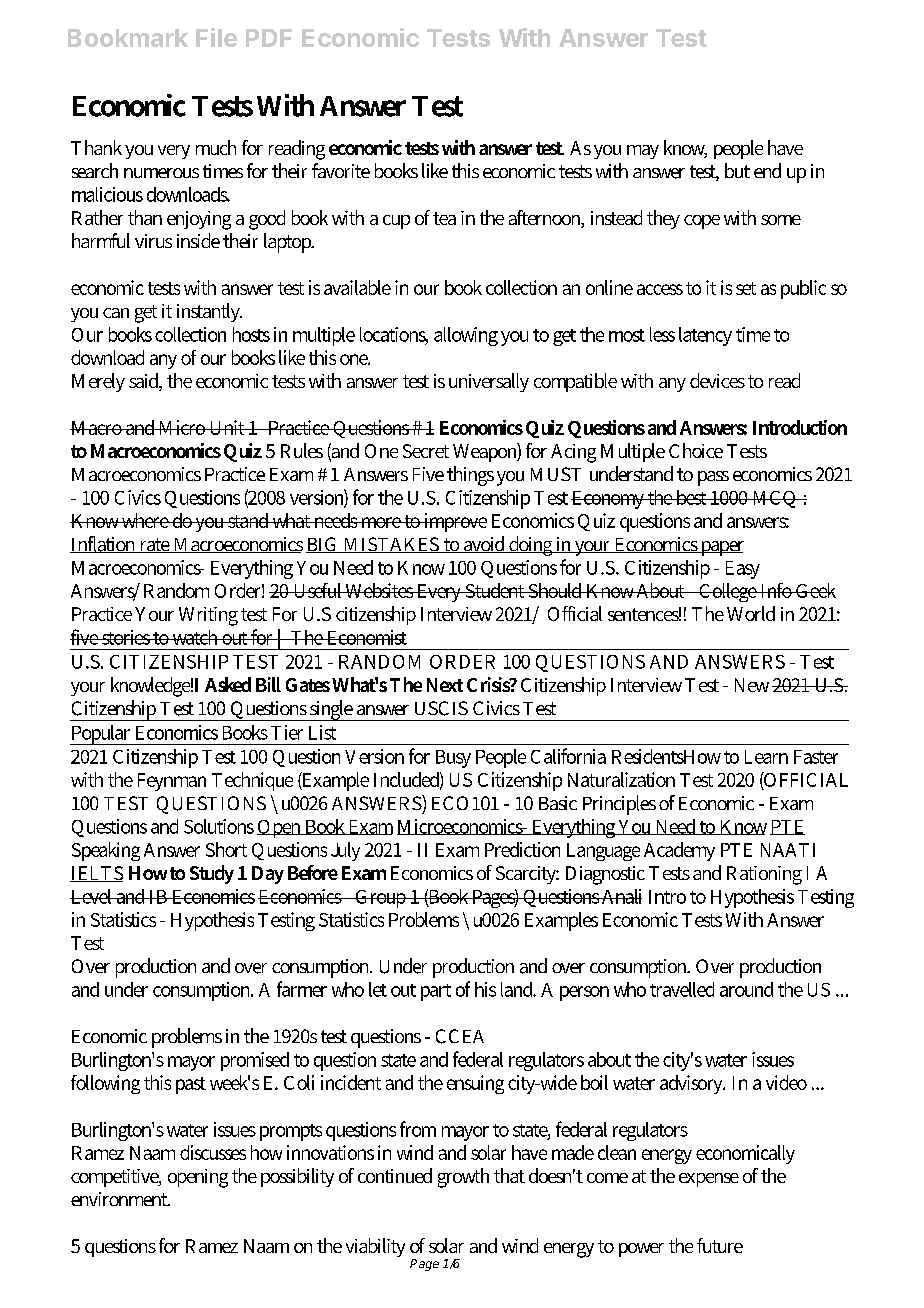  I want to click on Next, so click(445, 685).
